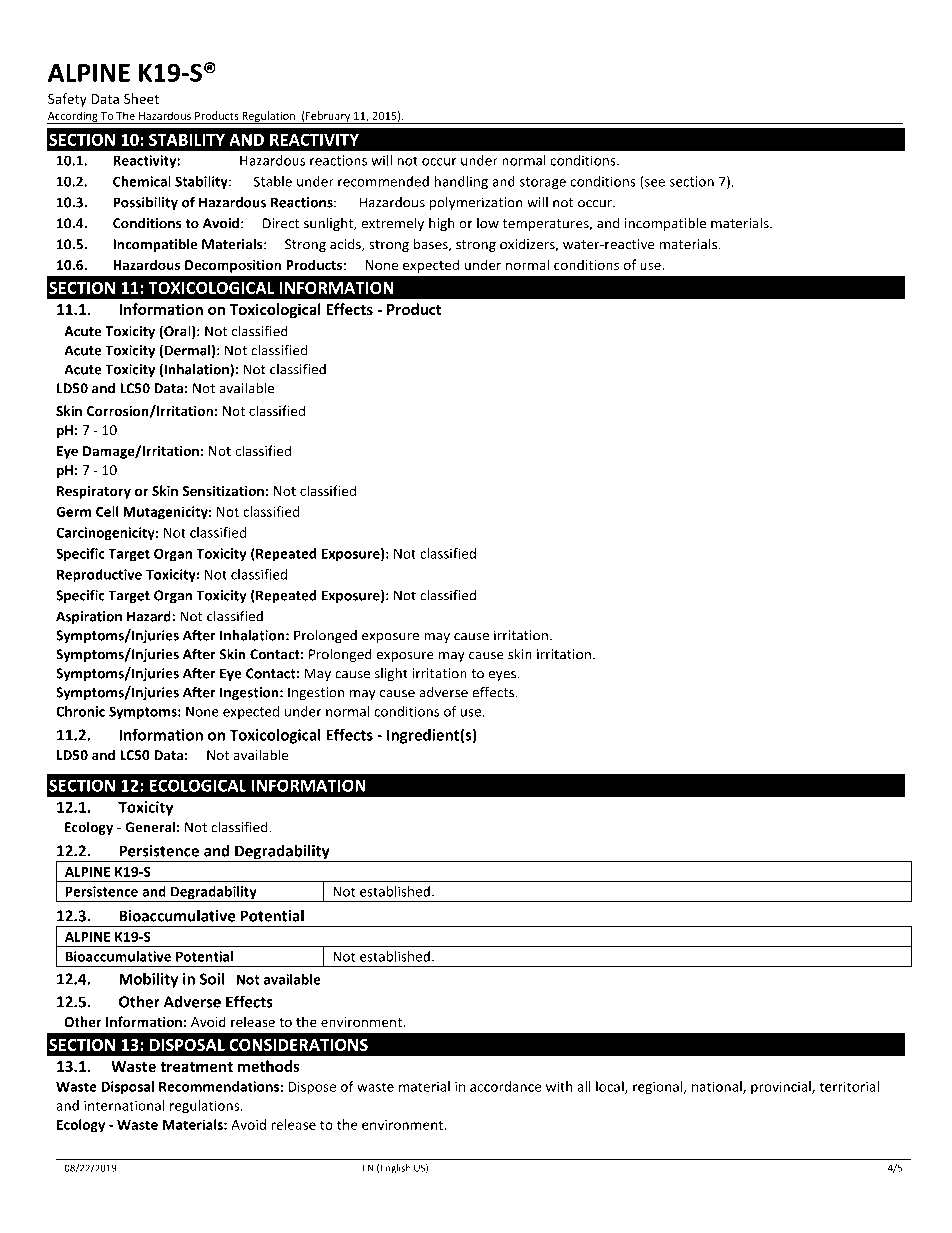 The image size is (952, 1233). I want to click on Sheet, so click(141, 98).
